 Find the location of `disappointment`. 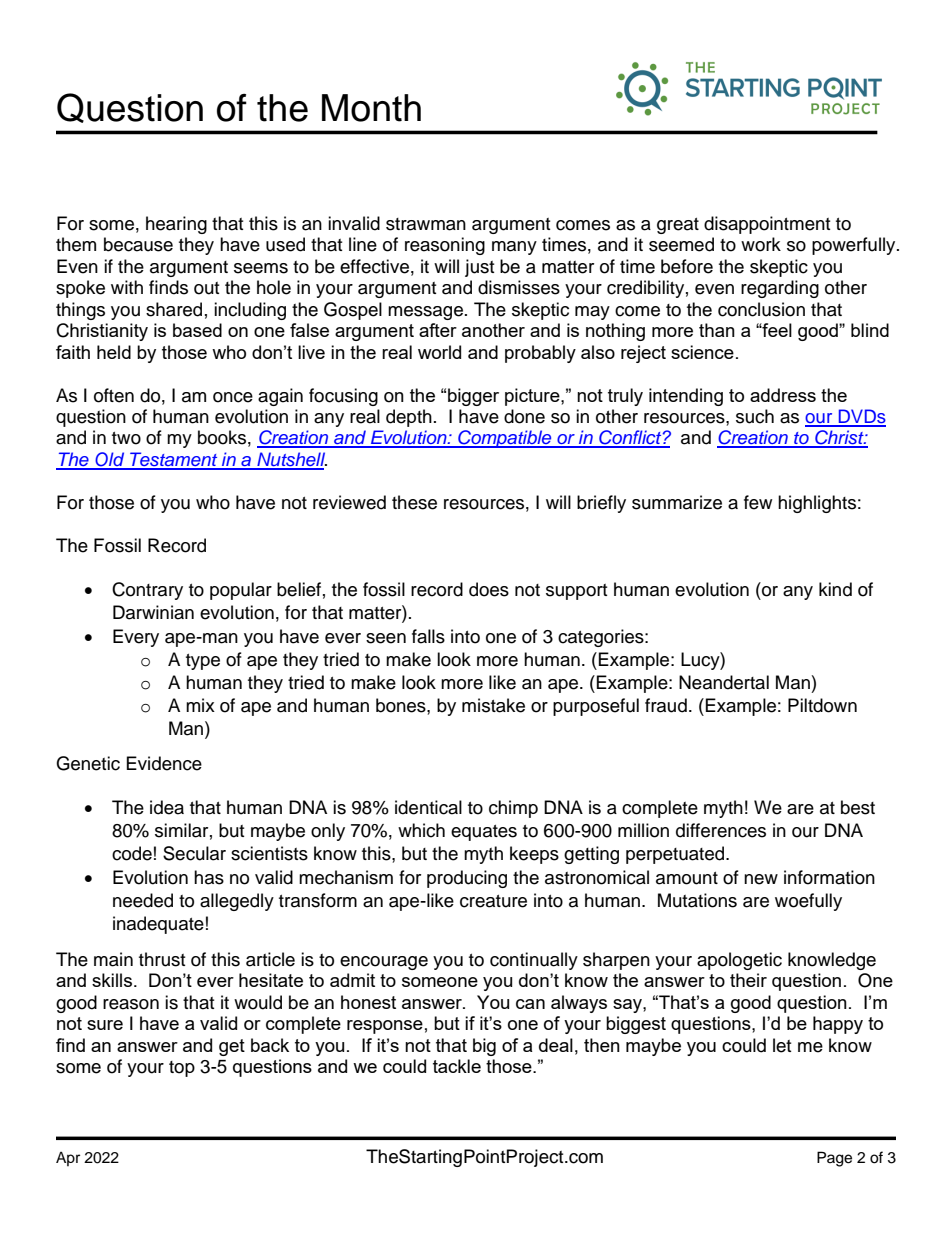

disappointment is located at coordinates (767, 225).
